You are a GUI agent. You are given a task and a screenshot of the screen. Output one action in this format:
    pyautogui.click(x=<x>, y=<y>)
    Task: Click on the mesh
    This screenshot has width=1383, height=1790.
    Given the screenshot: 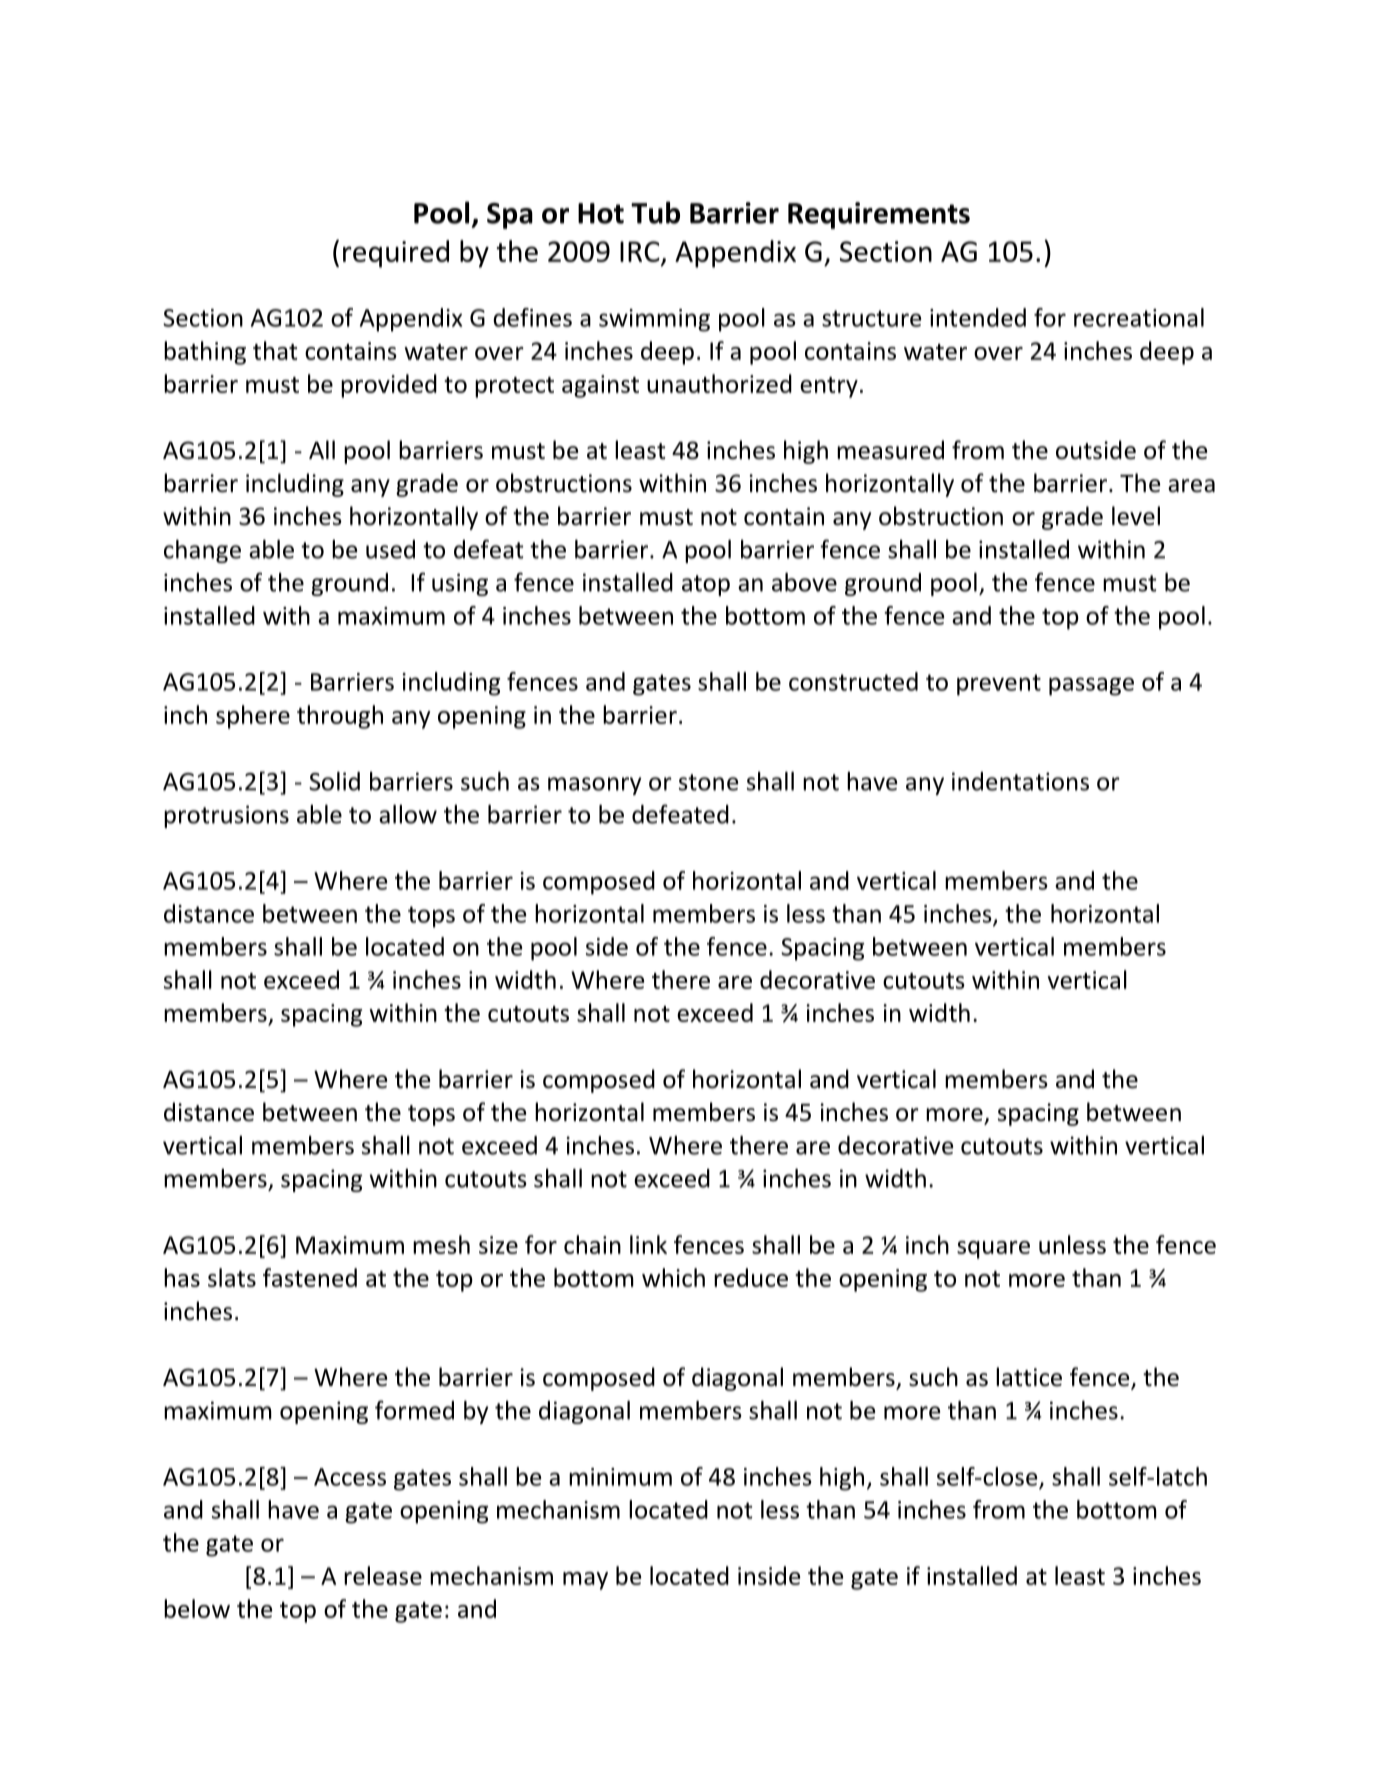 What is the action you would take?
    pyautogui.click(x=441, y=1244)
